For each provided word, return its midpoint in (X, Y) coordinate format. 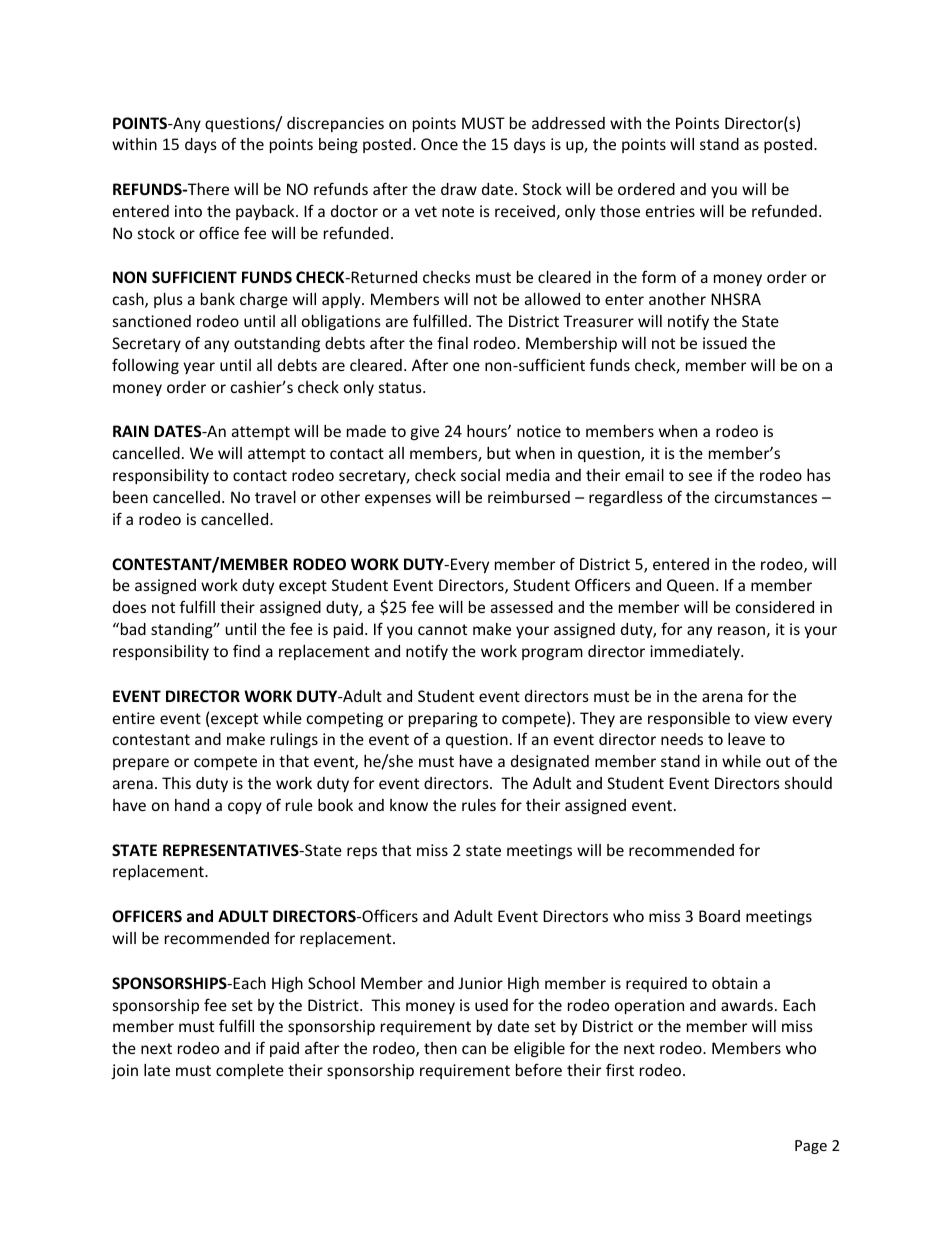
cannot (442, 629)
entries (670, 211)
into (188, 211)
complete (250, 1071)
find (246, 650)
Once (439, 144)
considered (775, 607)
